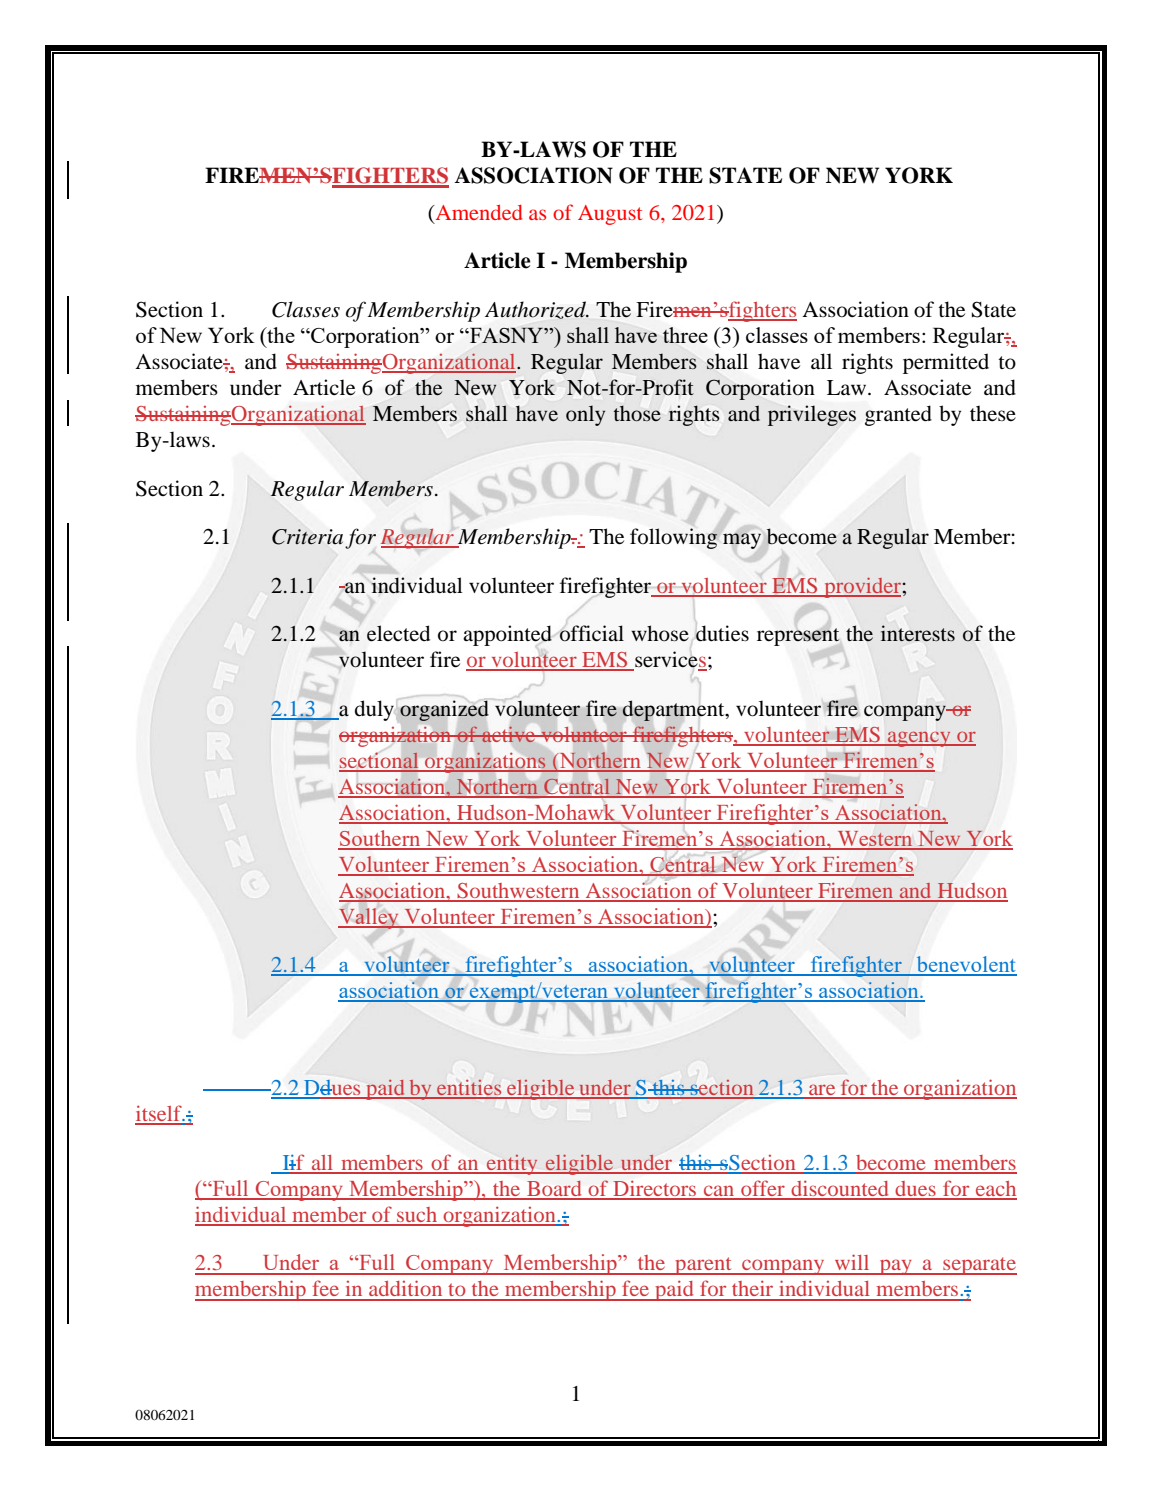 The height and width of the document is (1491, 1152). What do you see at coordinates (592, 633) in the document?
I see `official` at bounding box center [592, 633].
